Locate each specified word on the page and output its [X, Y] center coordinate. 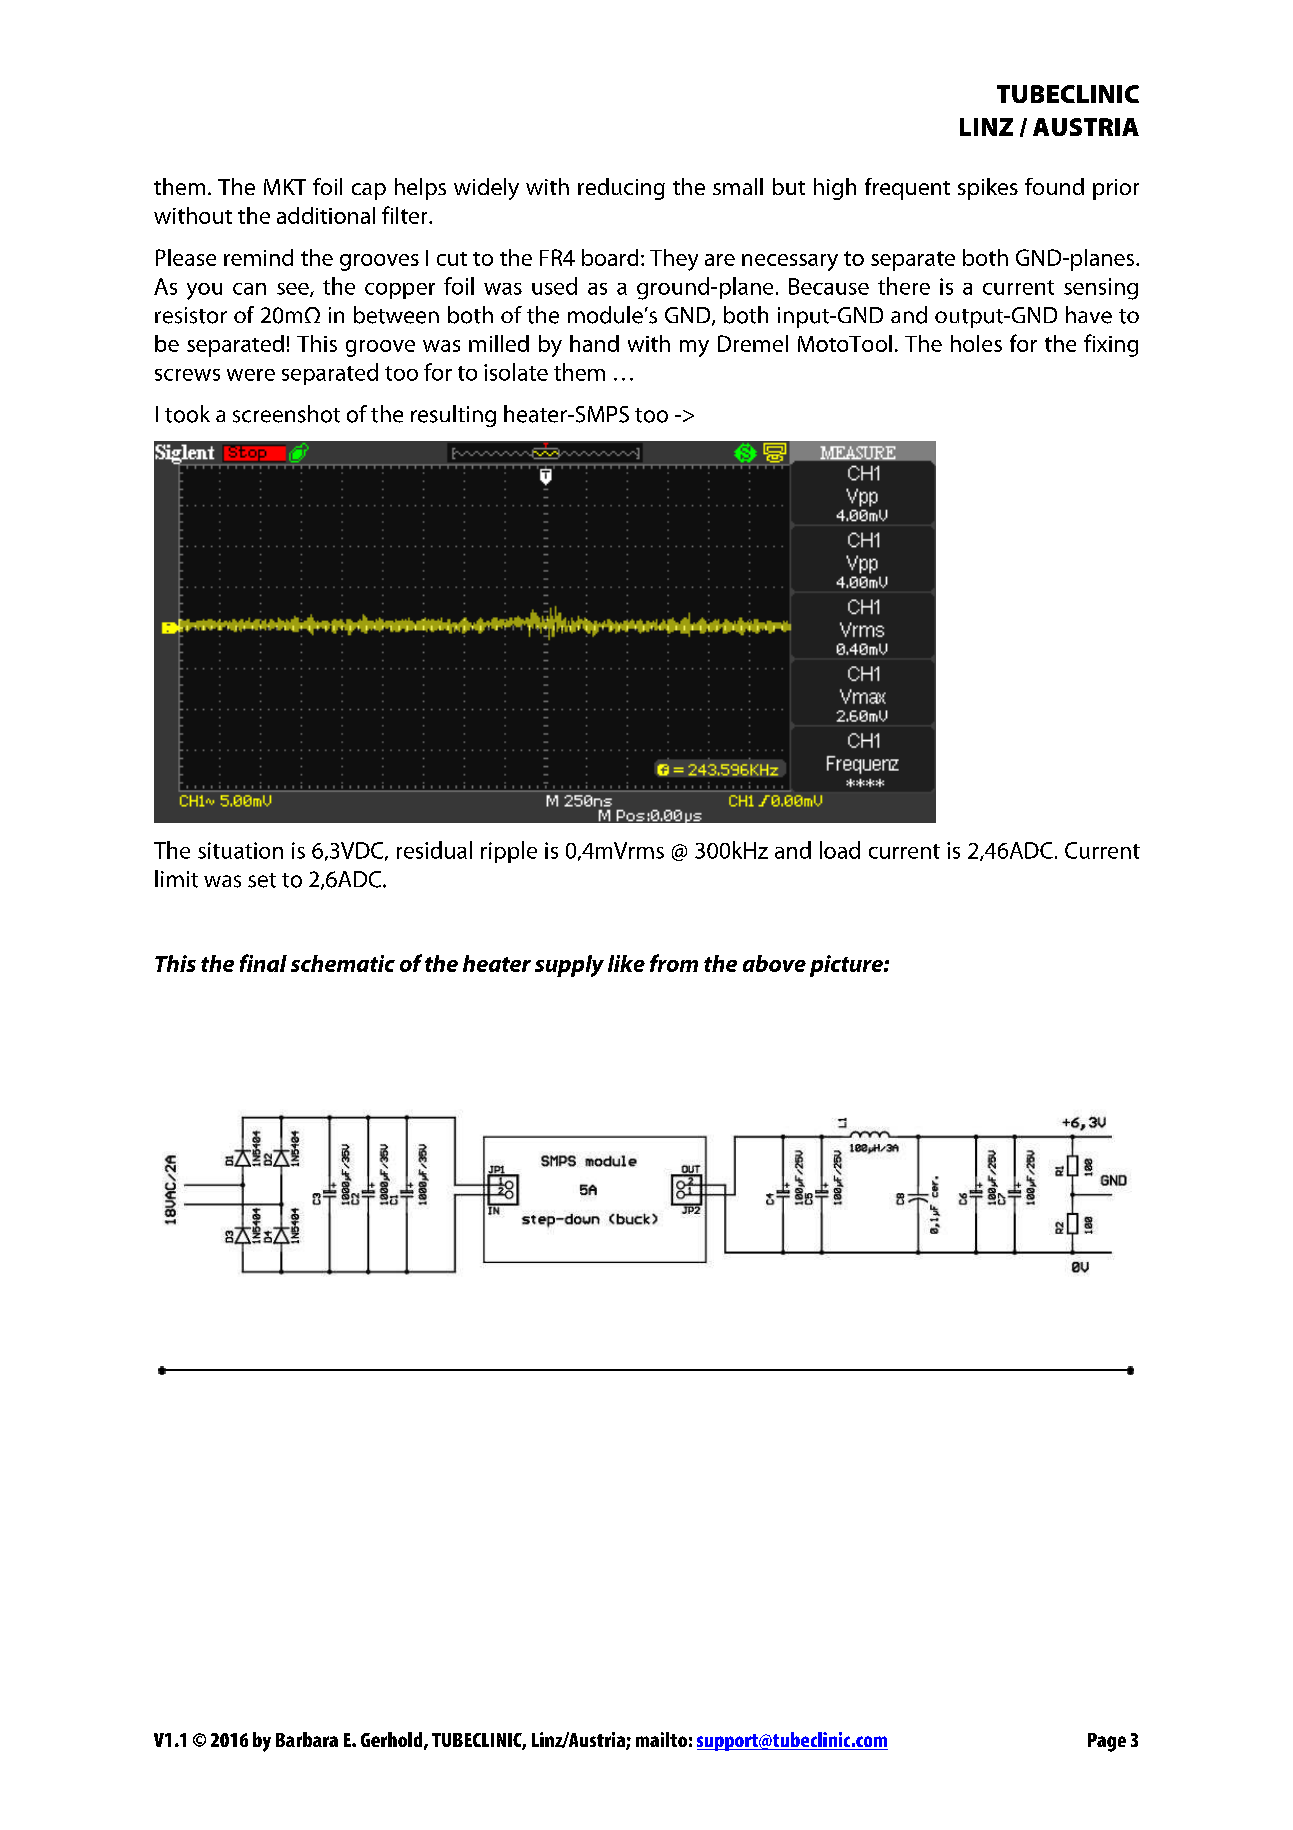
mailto [661, 1739]
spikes [988, 189]
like [626, 963]
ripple [509, 852]
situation [240, 850]
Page [1107, 1742]
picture [847, 966]
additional [326, 215]
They [674, 260]
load [840, 850]
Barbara [307, 1739]
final [263, 963]
